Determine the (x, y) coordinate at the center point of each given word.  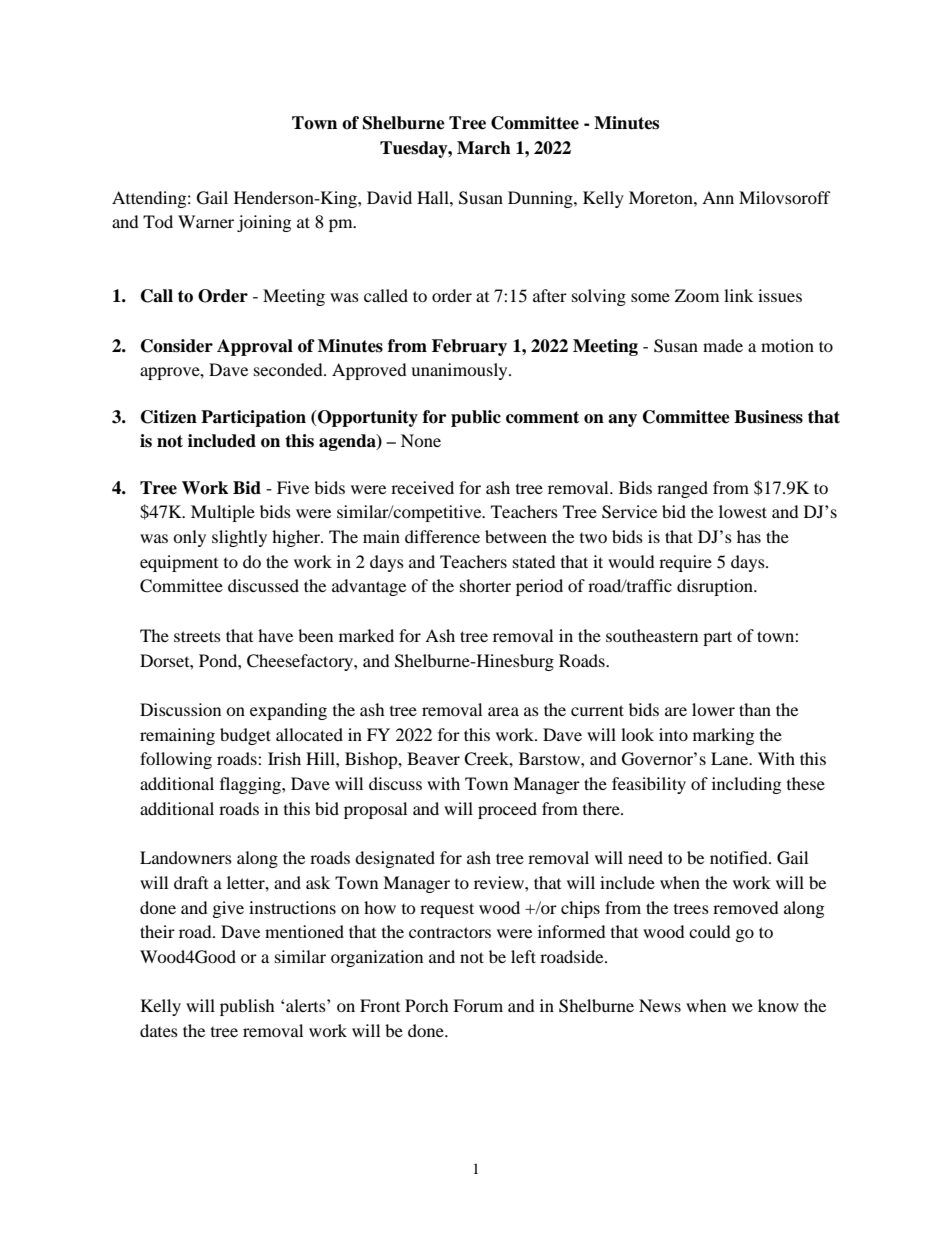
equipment (179, 563)
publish (247, 1007)
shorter (485, 585)
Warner (206, 221)
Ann (718, 197)
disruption (716, 587)
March (484, 148)
